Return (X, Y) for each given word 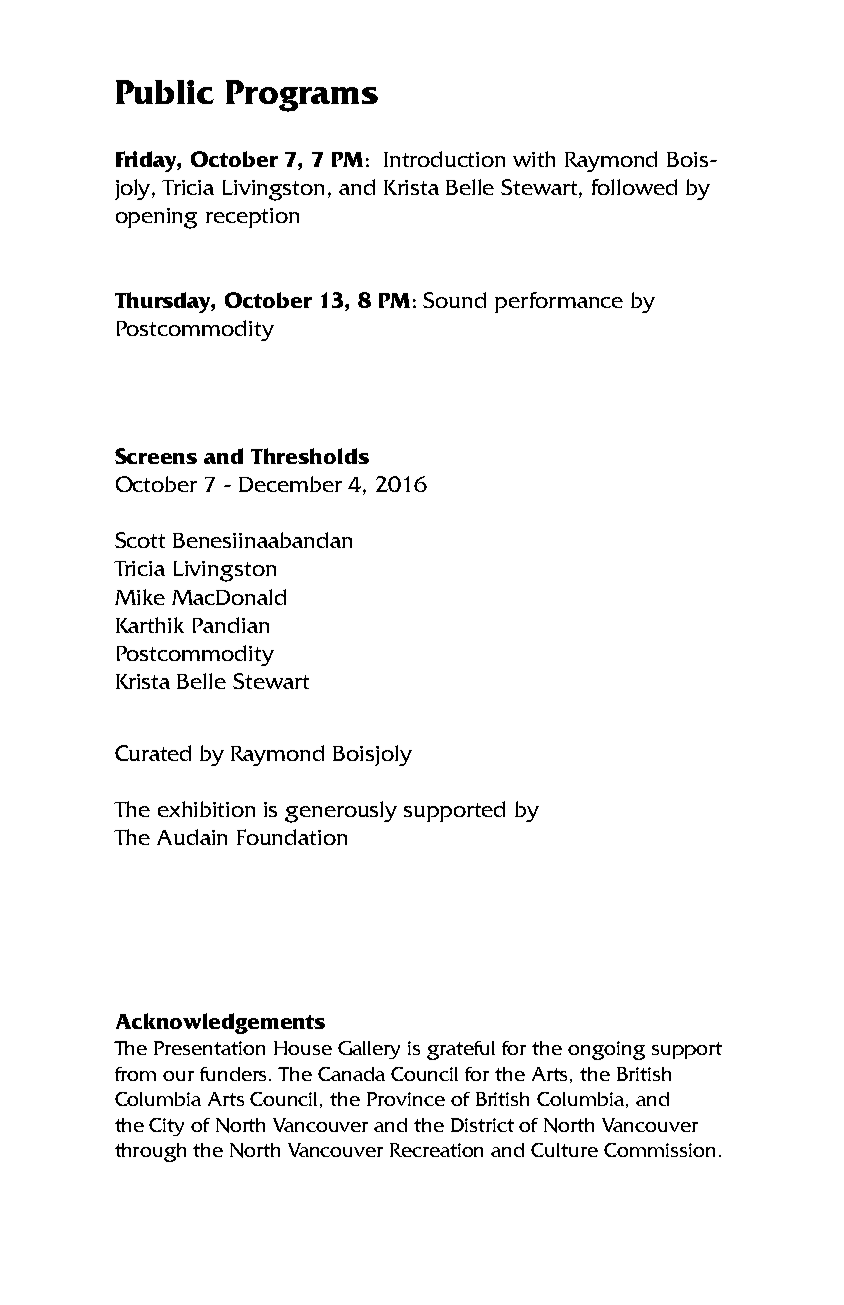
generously (341, 812)
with (534, 159)
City (166, 1127)
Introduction (444, 159)
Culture (564, 1150)
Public (165, 92)
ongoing (606, 1050)
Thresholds (310, 456)
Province (406, 1099)
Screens (156, 456)
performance (559, 302)
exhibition (206, 809)
